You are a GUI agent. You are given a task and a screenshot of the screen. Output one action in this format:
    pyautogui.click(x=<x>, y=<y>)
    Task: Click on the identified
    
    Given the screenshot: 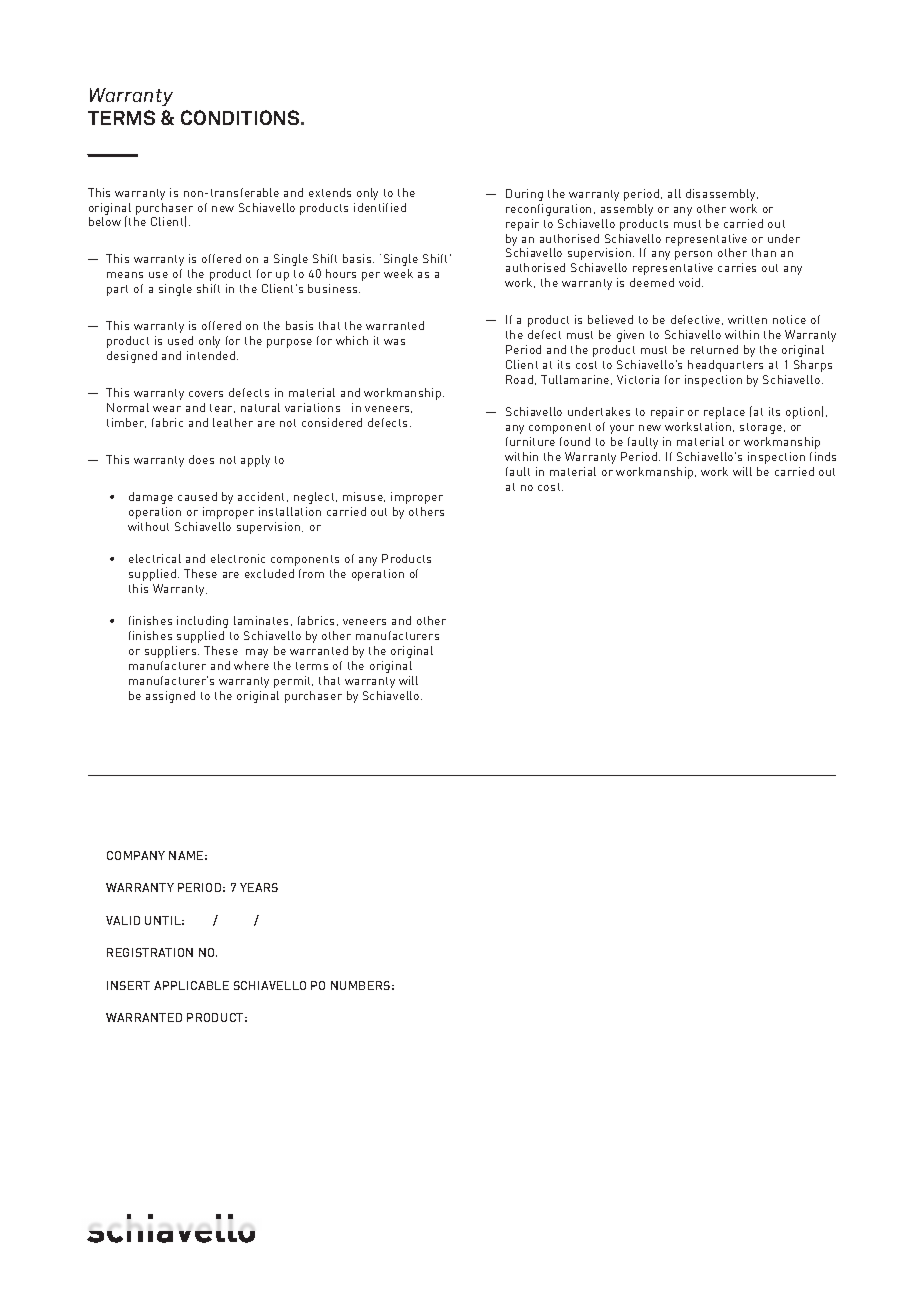 What is the action you would take?
    pyautogui.click(x=380, y=207)
